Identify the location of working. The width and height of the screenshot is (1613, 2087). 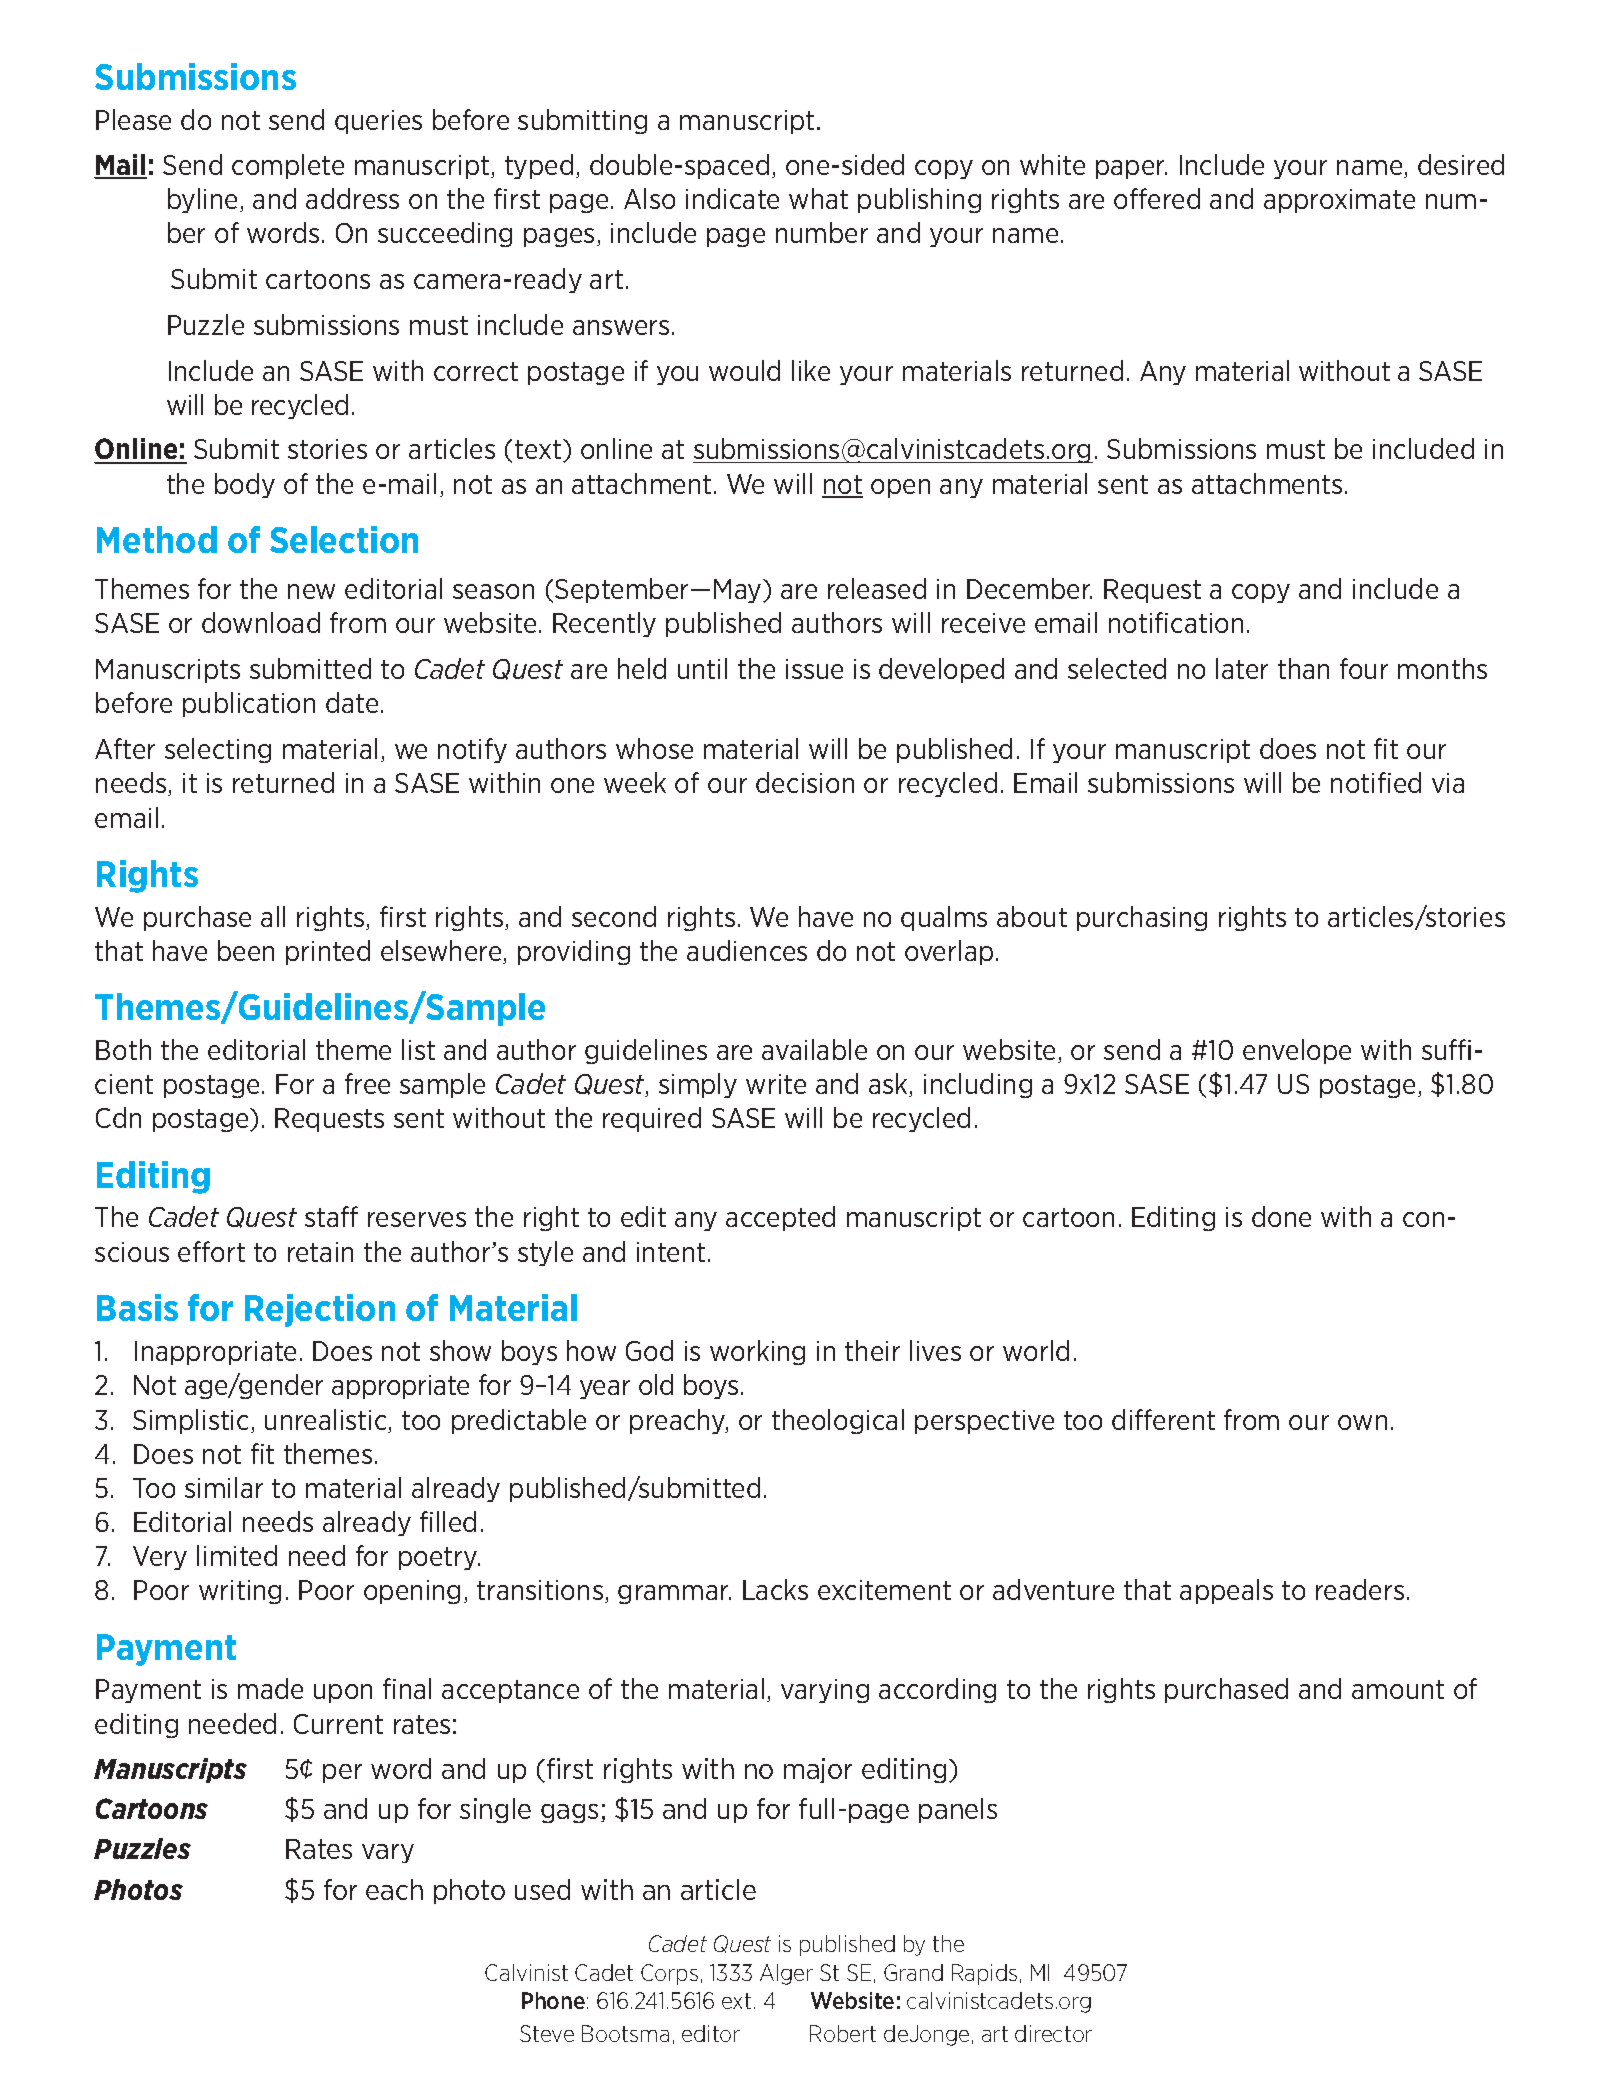
(757, 1352).
